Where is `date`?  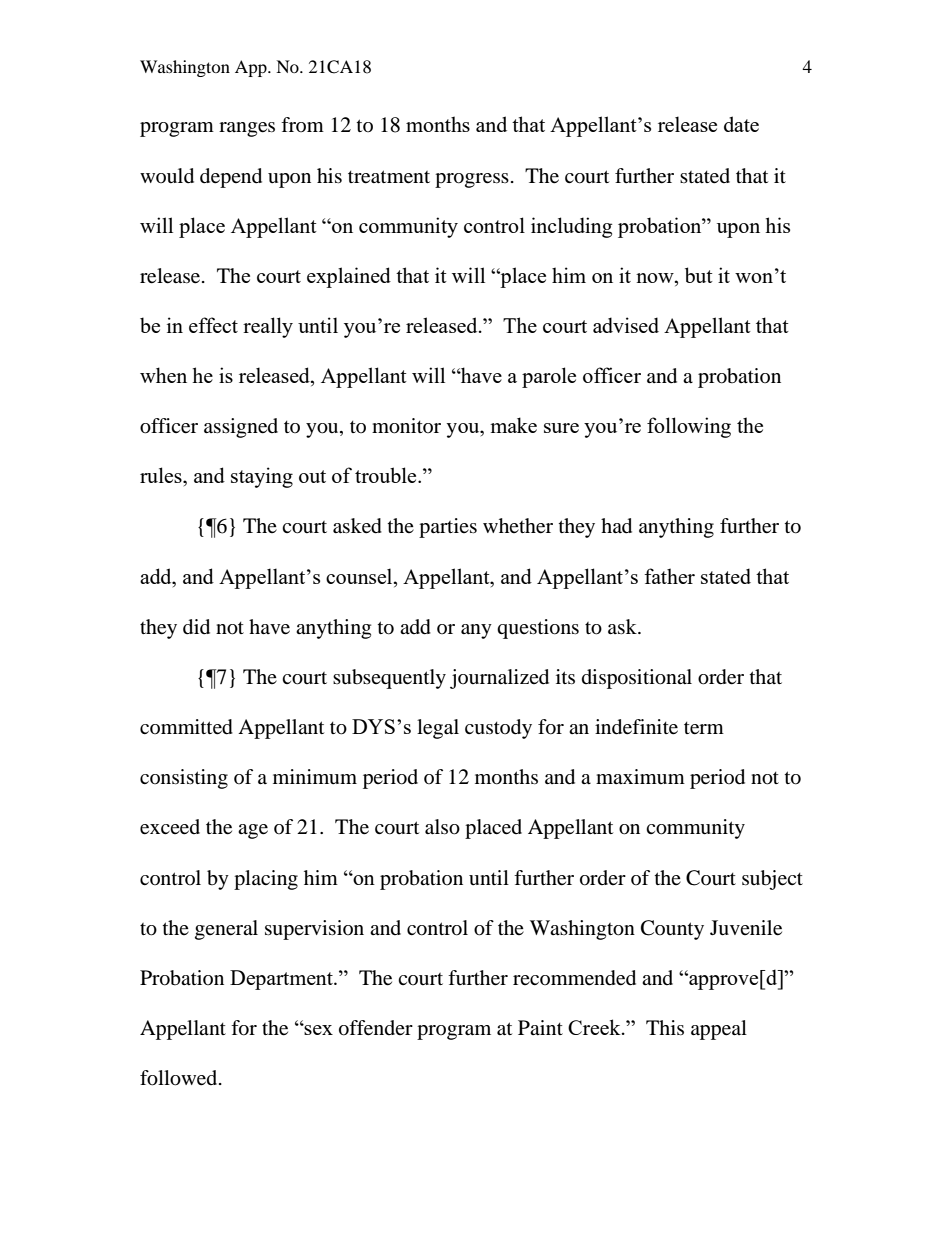
date is located at coordinates (741, 124).
